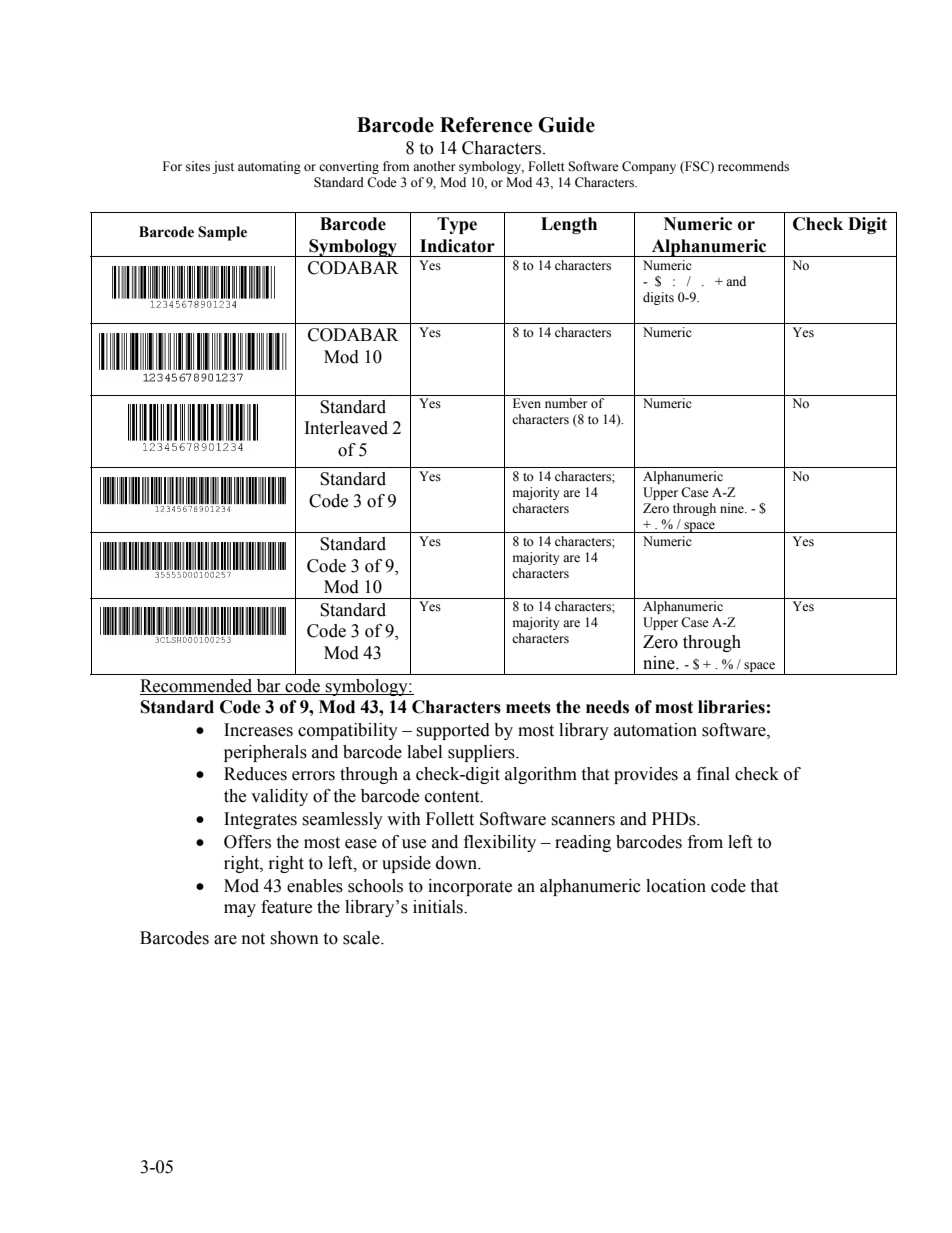  What do you see at coordinates (434, 166) in the image?
I see `another` at bounding box center [434, 166].
